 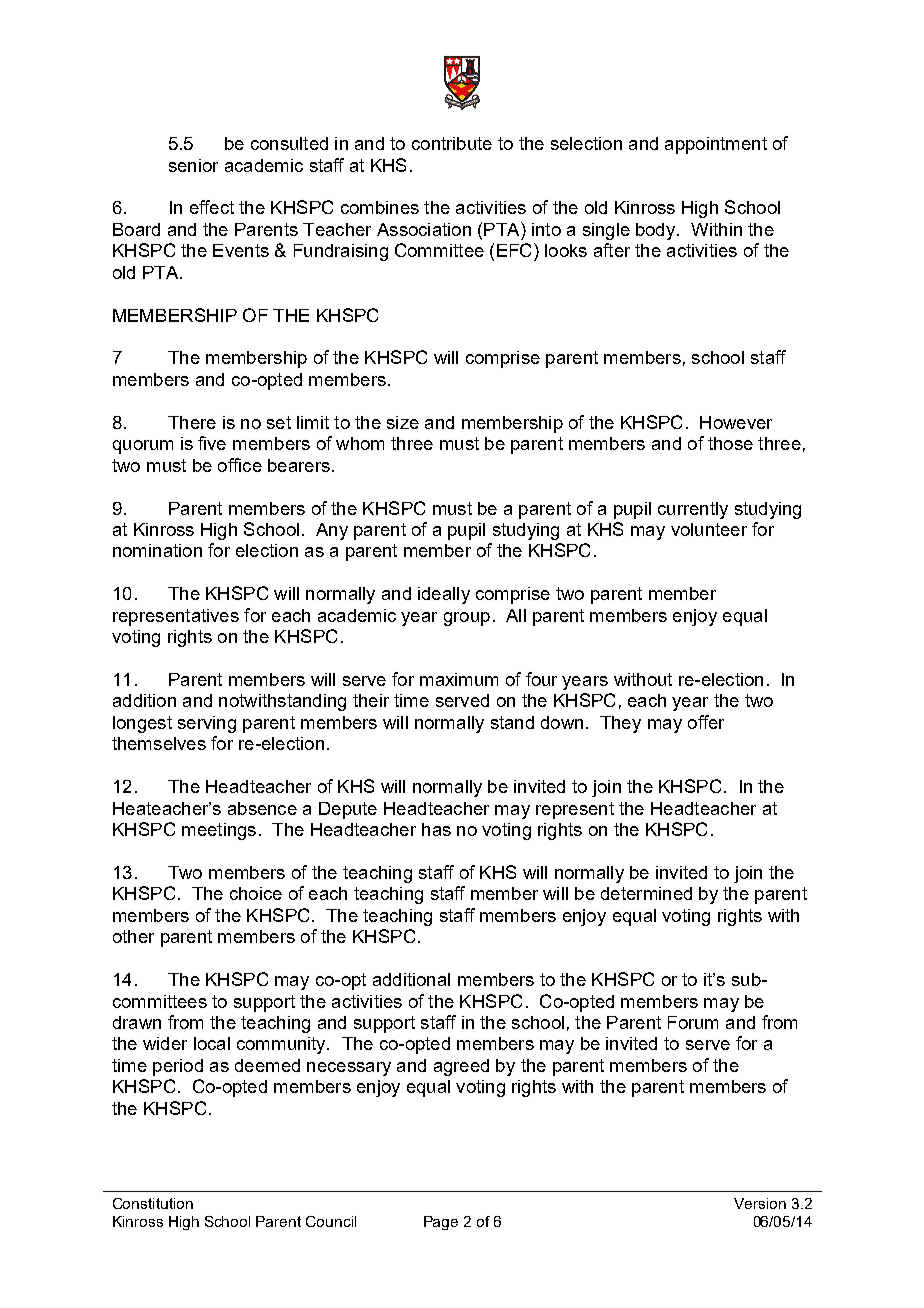 What do you see at coordinates (459, 679) in the screenshot?
I see `maximum` at bounding box center [459, 679].
